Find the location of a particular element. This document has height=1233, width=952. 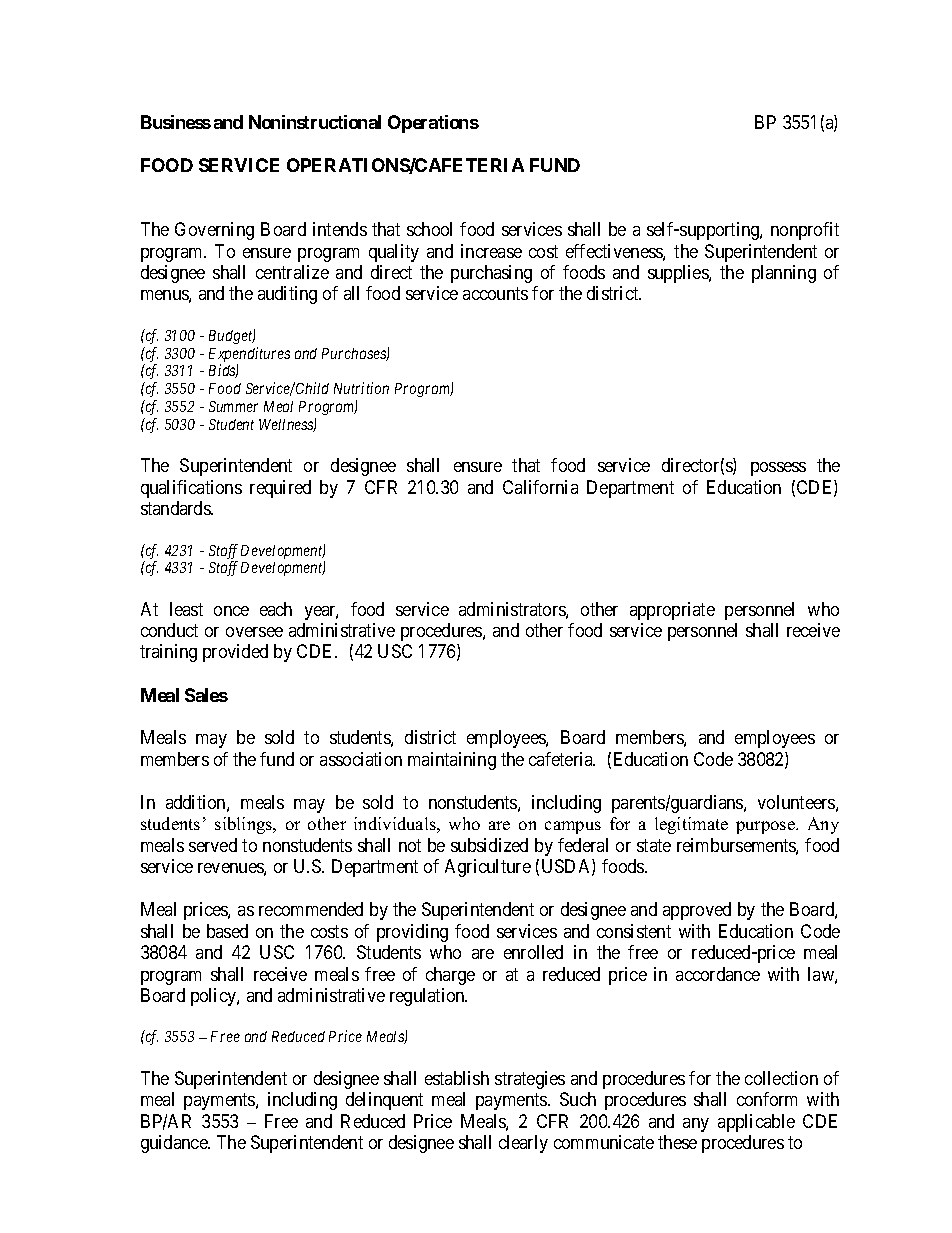

clearly is located at coordinates (523, 1144).
